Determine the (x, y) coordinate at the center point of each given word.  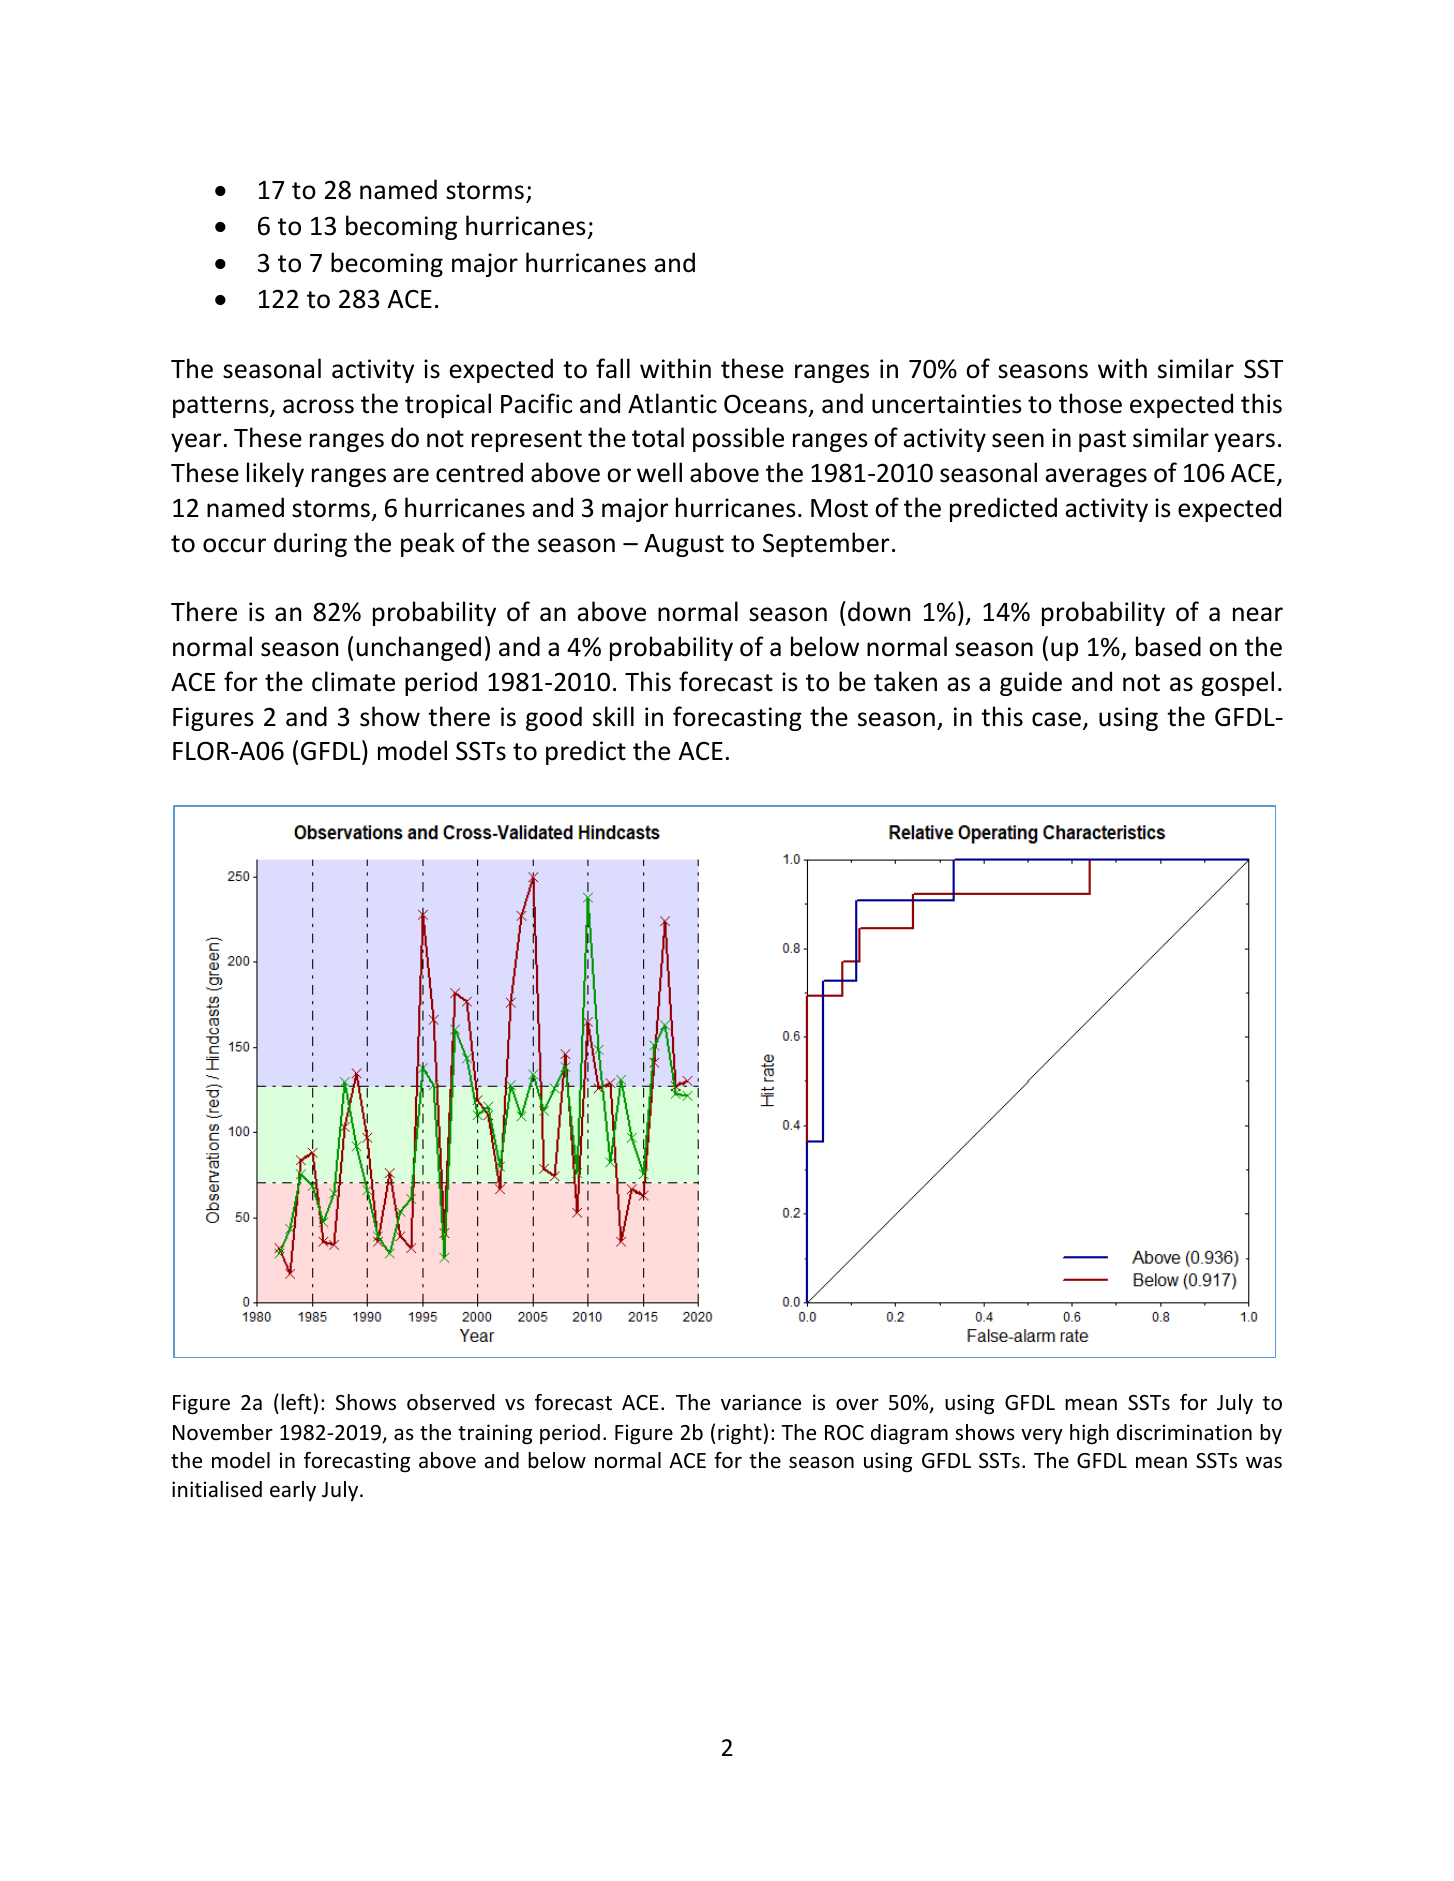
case (1056, 719)
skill (613, 716)
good (554, 718)
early (293, 1491)
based (1168, 646)
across (318, 406)
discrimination (1184, 1432)
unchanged (419, 648)
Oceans (765, 404)
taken (905, 681)
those (1090, 403)
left (297, 1404)
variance (761, 1402)
